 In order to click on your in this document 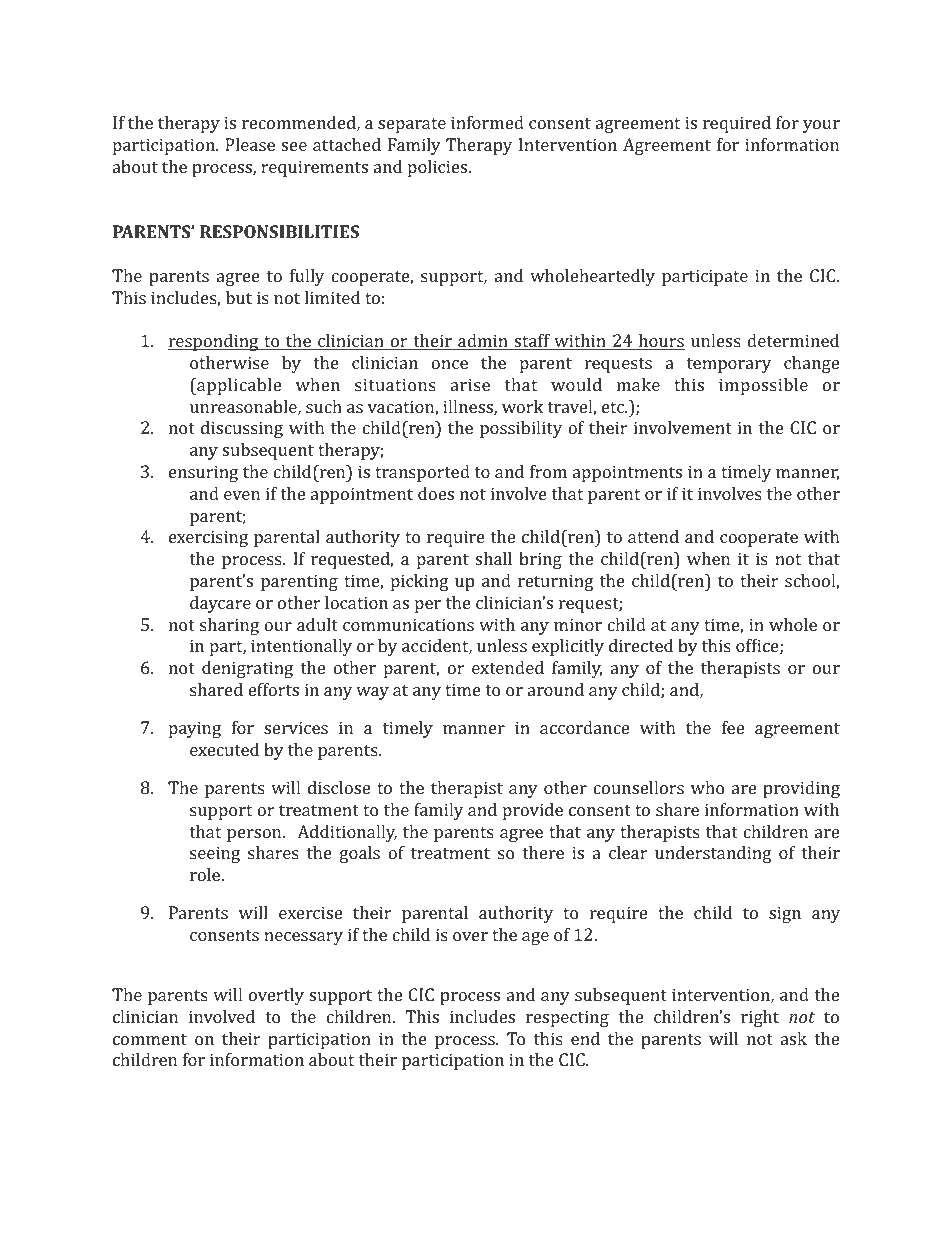, I will do `click(821, 126)`.
